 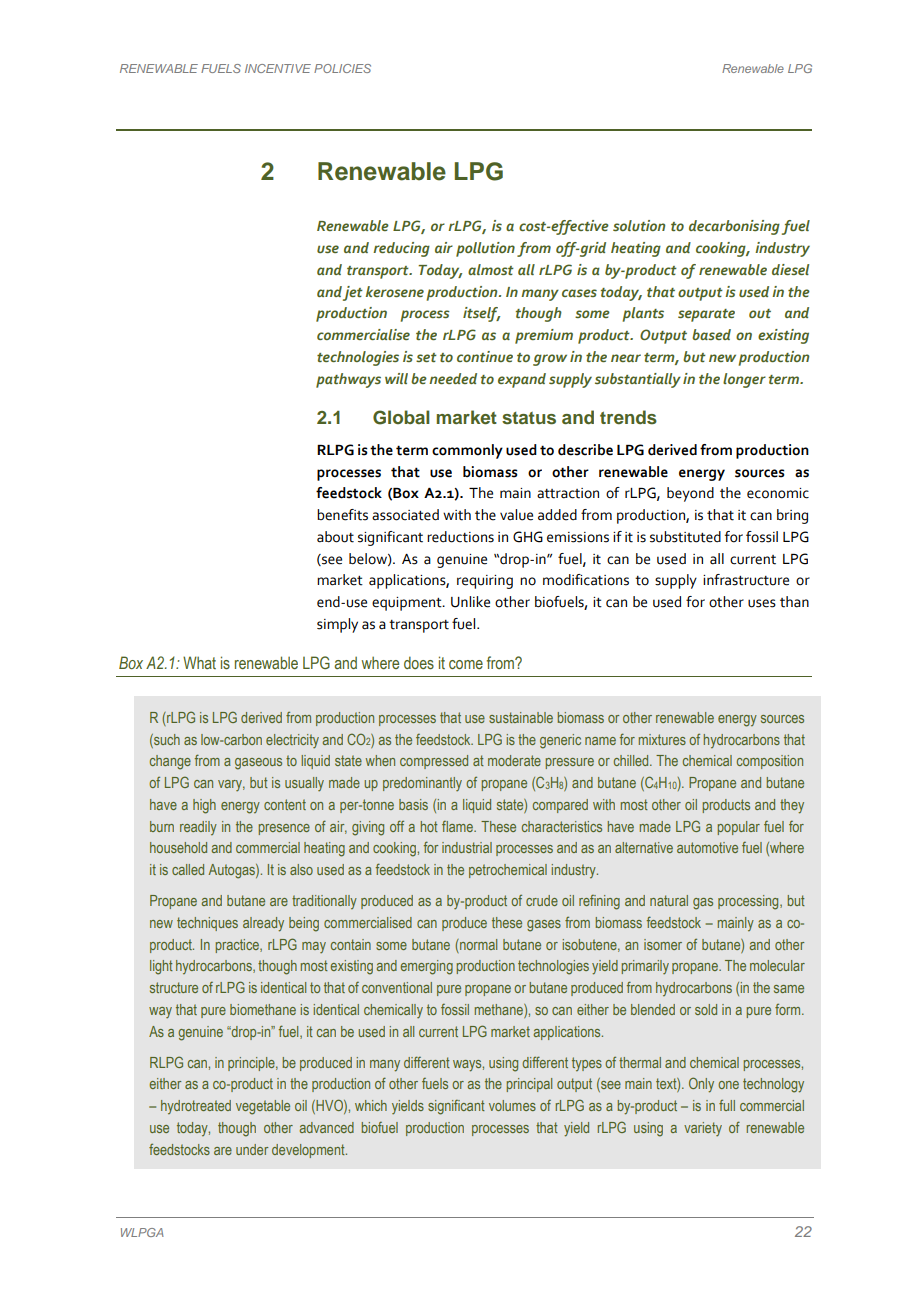 What do you see at coordinates (258, 764) in the screenshot?
I see `gaseous` at bounding box center [258, 764].
